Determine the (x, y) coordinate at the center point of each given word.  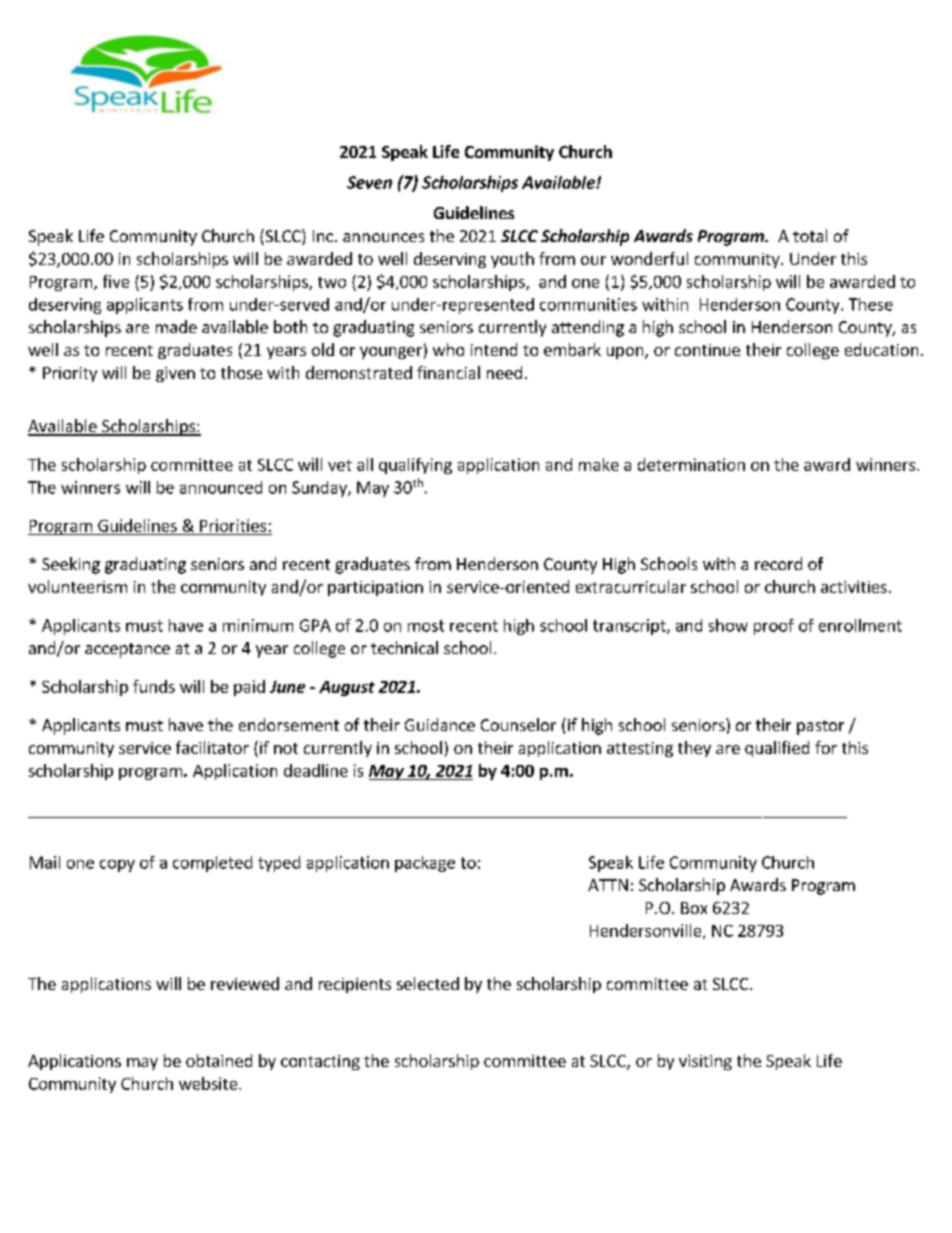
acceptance (127, 650)
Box (694, 908)
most (426, 626)
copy (117, 866)
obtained (219, 1060)
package (425, 864)
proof (774, 627)
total (810, 235)
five (116, 281)
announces (383, 237)
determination (691, 464)
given (175, 374)
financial (448, 372)
